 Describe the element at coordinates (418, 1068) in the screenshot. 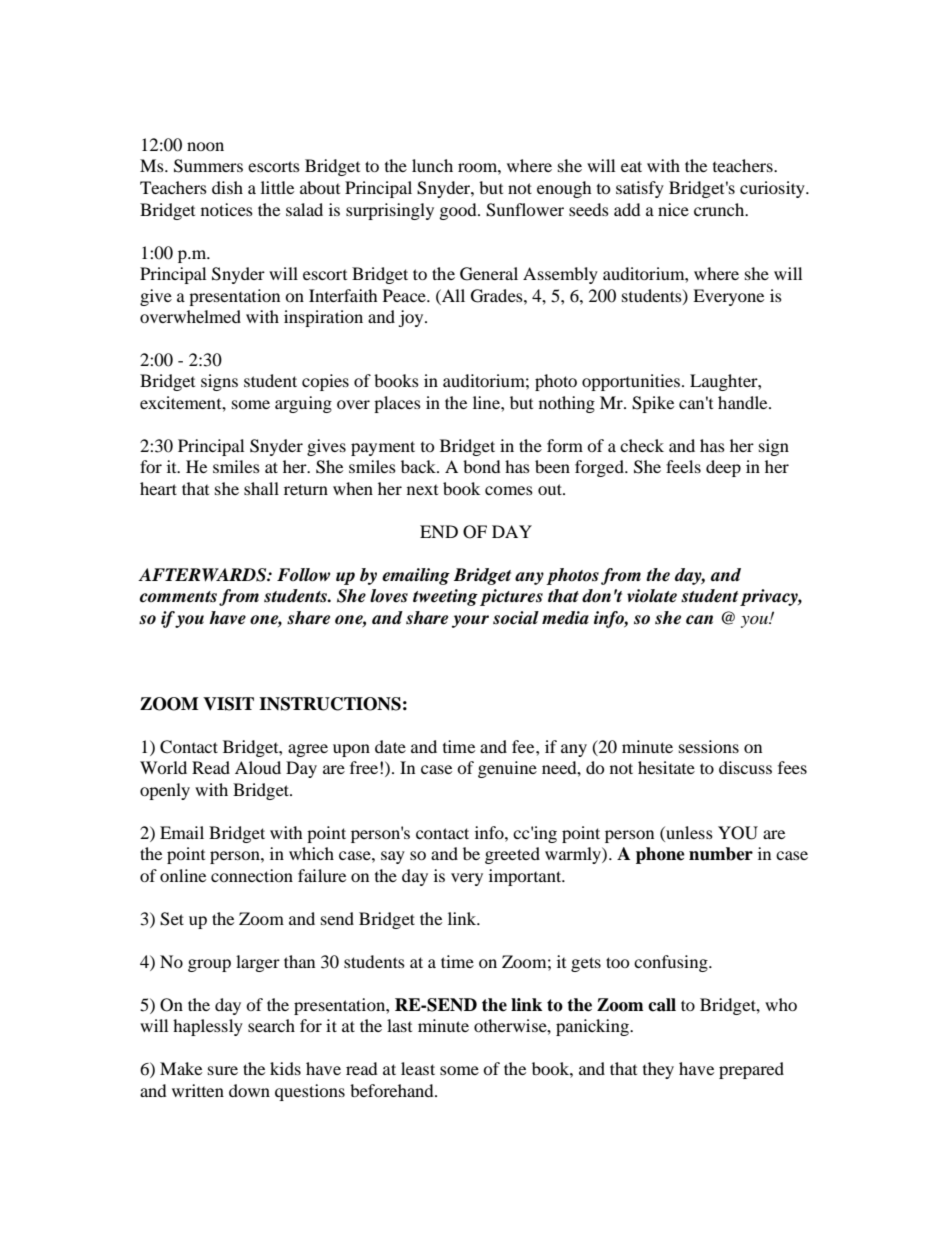

I see `least` at that location.
